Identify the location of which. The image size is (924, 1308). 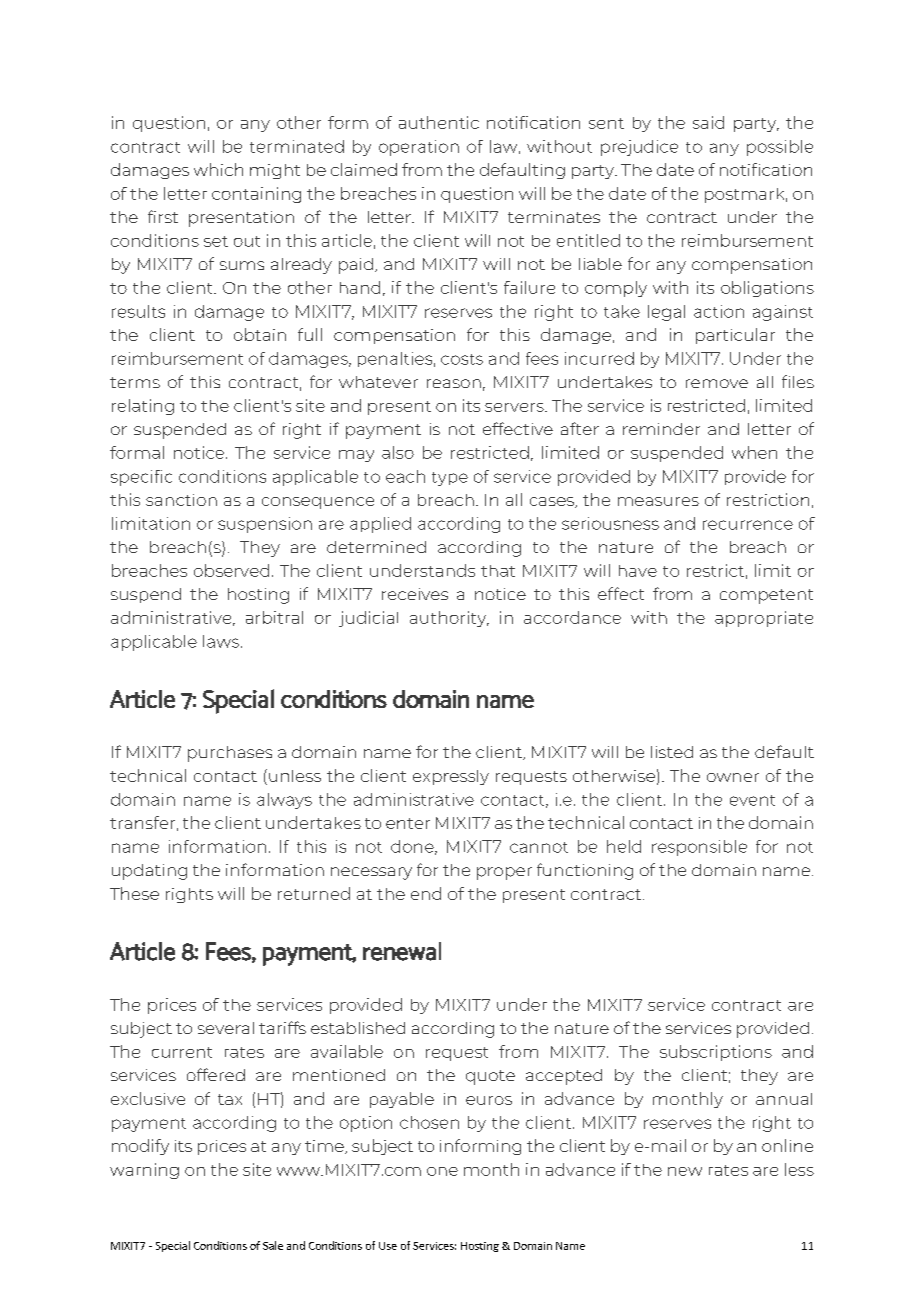
(218, 169).
